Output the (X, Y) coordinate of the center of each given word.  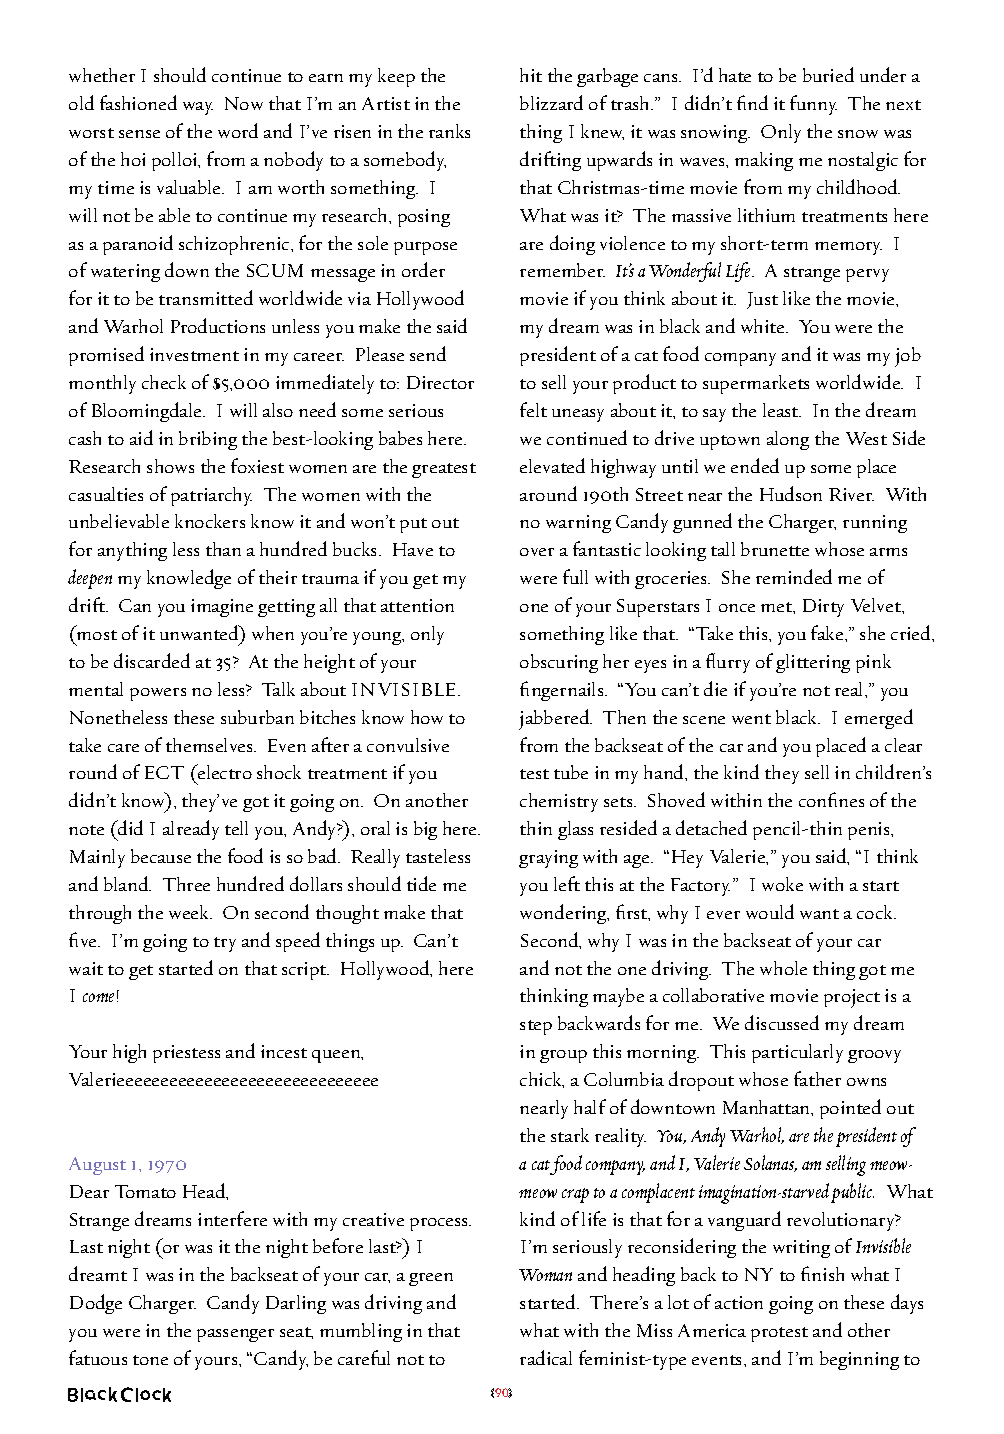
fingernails (563, 691)
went (751, 719)
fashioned (138, 102)
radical (546, 1357)
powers (158, 694)
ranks (449, 131)
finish (822, 1273)
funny (813, 105)
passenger (235, 1335)
